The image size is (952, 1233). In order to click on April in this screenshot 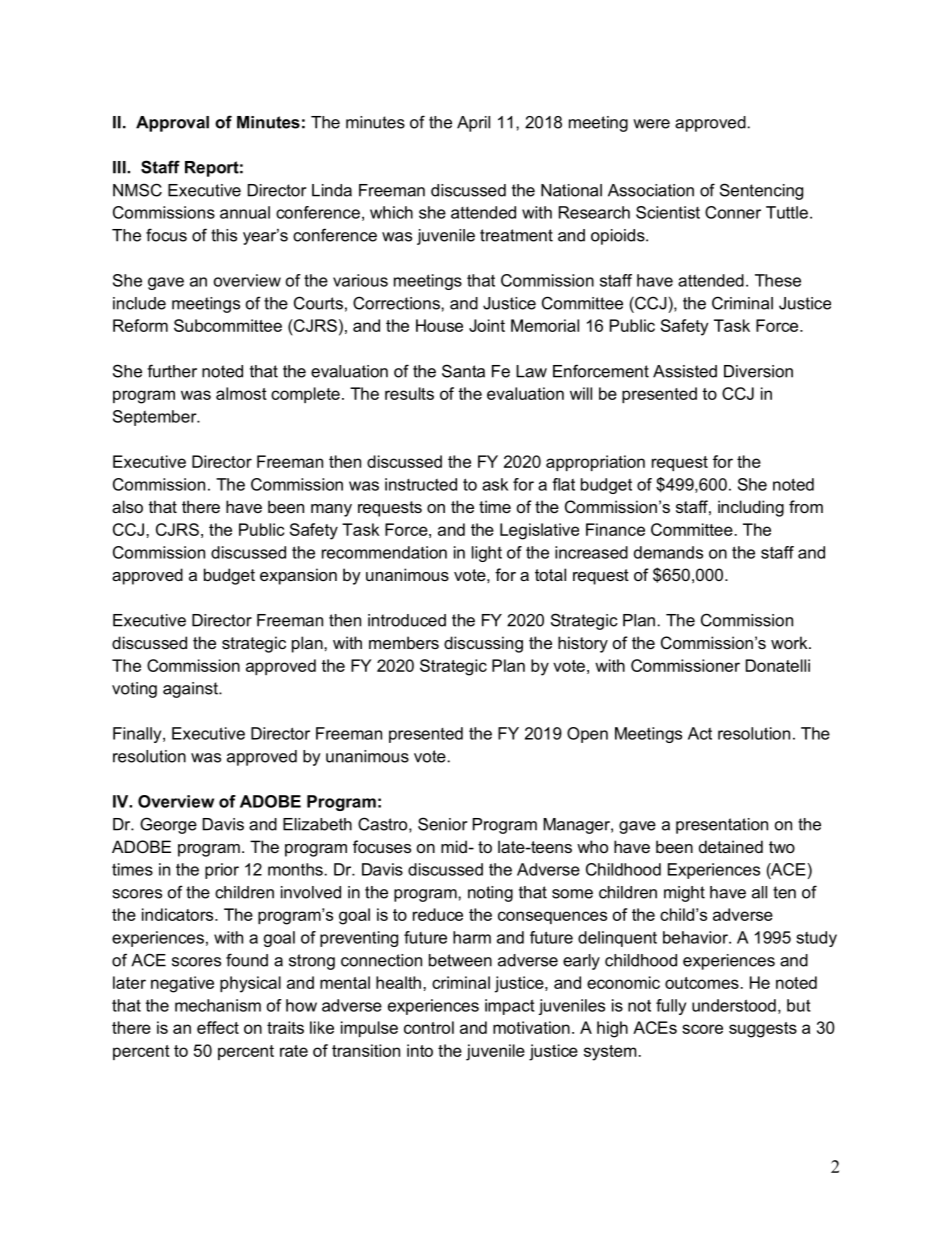, I will do `click(473, 124)`.
